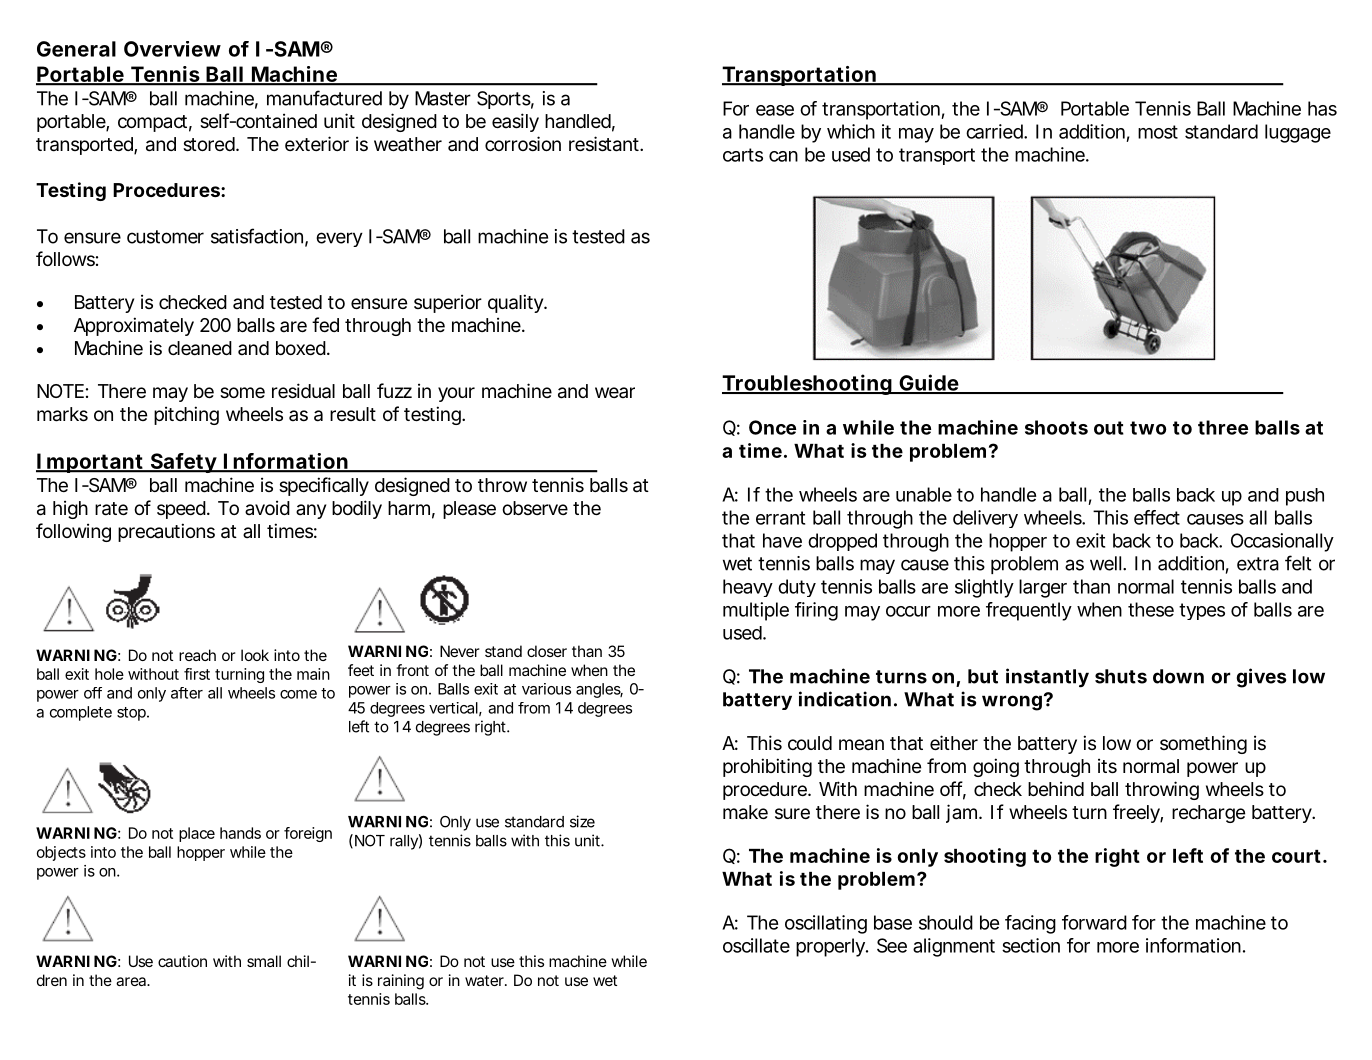 The image size is (1372, 1060). Describe the element at coordinates (606, 144) in the screenshot. I see `resistant` at that location.
